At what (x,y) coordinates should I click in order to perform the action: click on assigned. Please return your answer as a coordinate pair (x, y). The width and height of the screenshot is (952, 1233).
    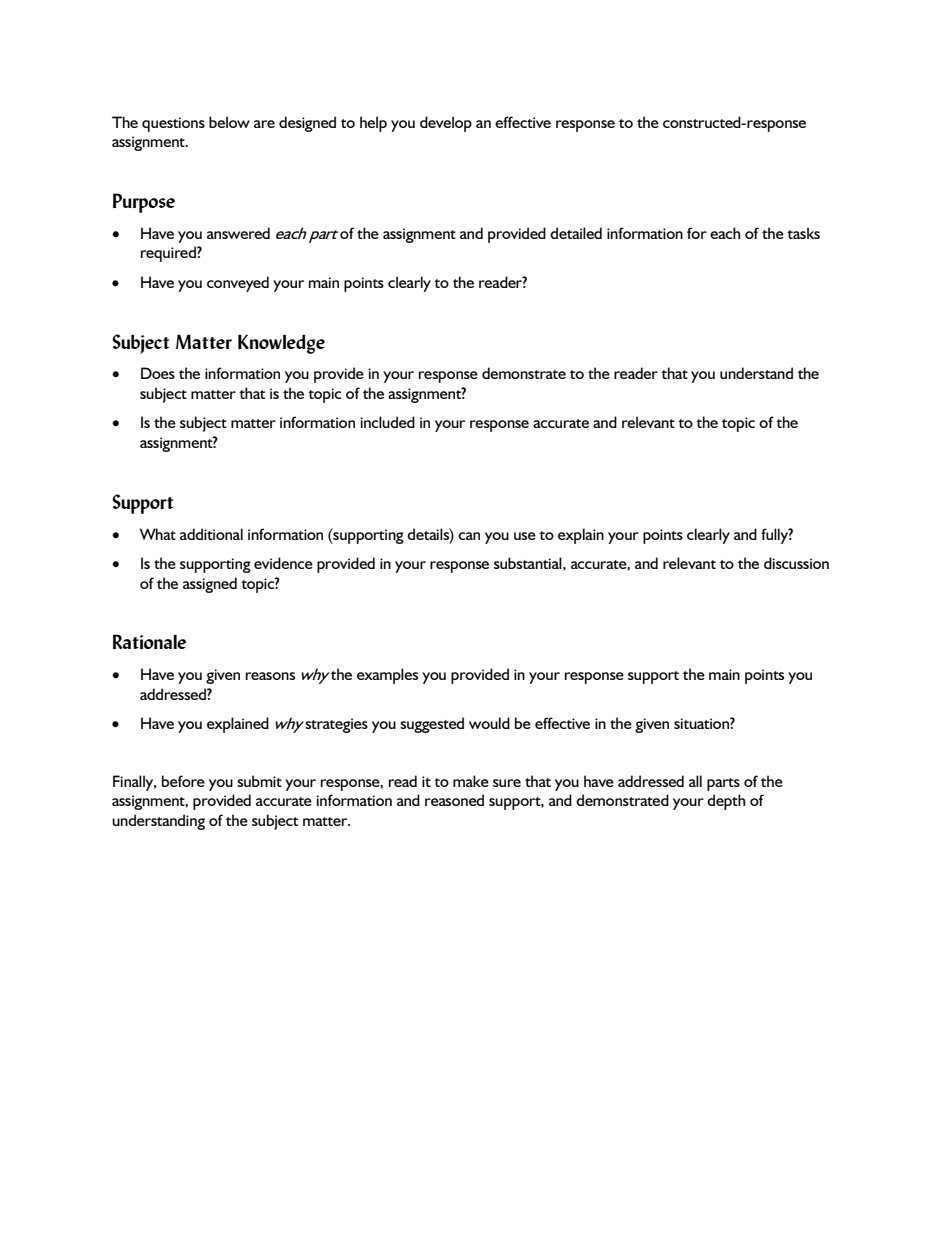
    Looking at the image, I should click on (210, 585).
